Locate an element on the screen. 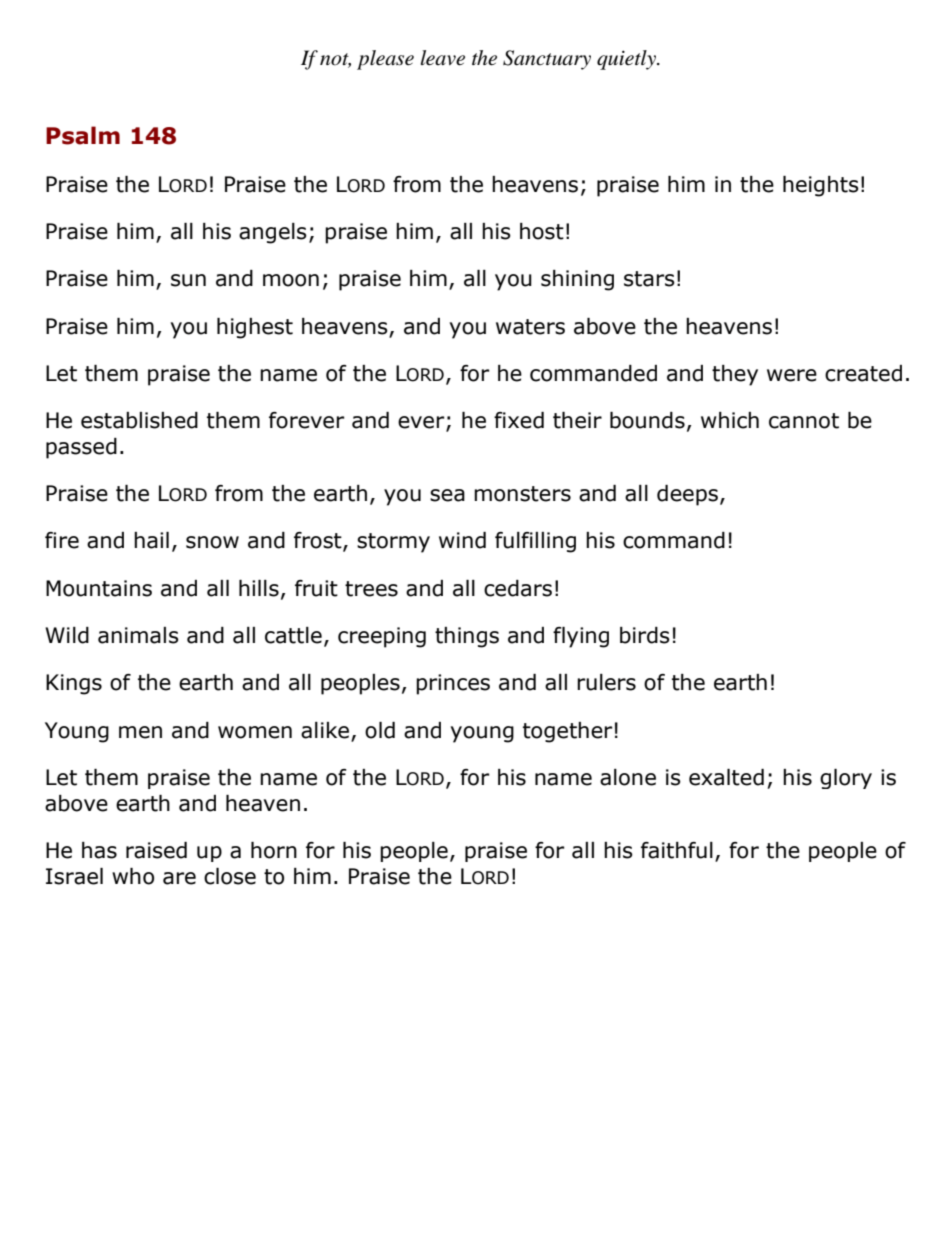 Image resolution: width=952 pixels, height=1233 pixels. Psalm is located at coordinates (83, 135).
